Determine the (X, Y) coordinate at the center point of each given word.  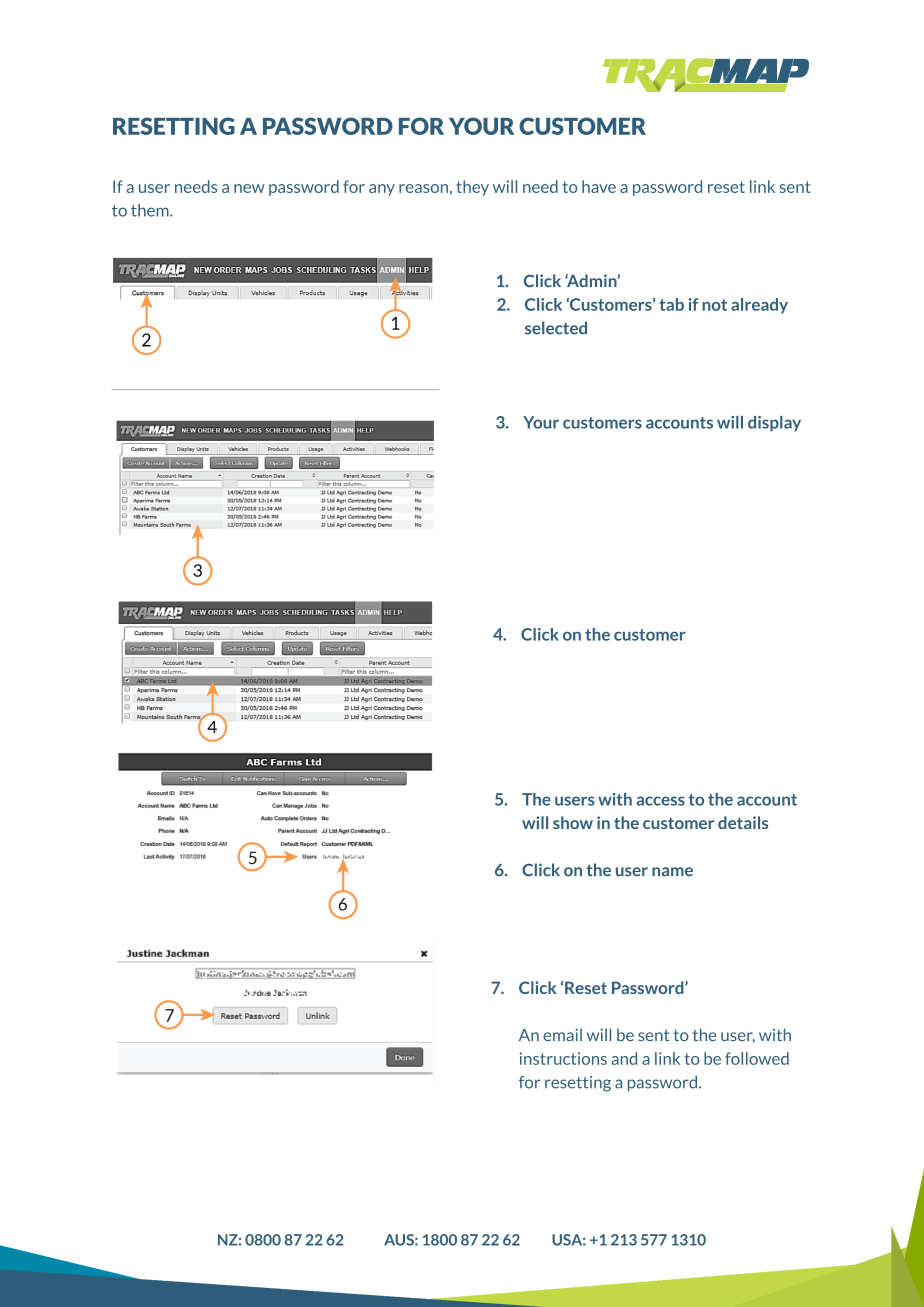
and (624, 1058)
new (249, 188)
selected (556, 328)
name (672, 872)
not (714, 305)
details (743, 822)
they (472, 188)
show (573, 822)
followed (757, 1058)
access (660, 801)
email (562, 1034)
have (599, 186)
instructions (563, 1058)
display (774, 424)
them (151, 210)
